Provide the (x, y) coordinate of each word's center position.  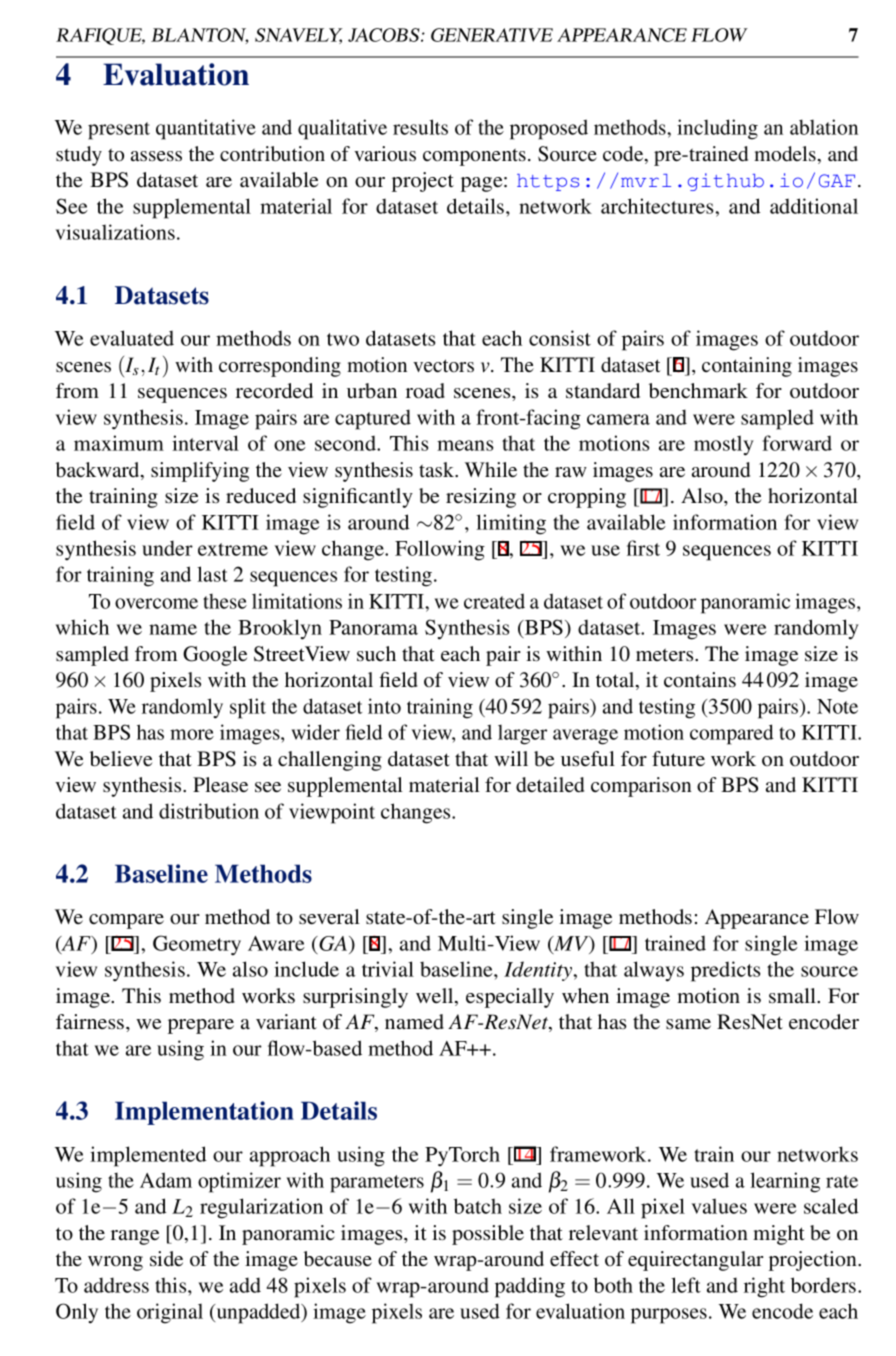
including (717, 129)
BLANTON (199, 36)
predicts (726, 971)
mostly (724, 445)
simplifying (200, 472)
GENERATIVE (492, 35)
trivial (388, 969)
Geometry (197, 945)
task (438, 469)
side (166, 1258)
